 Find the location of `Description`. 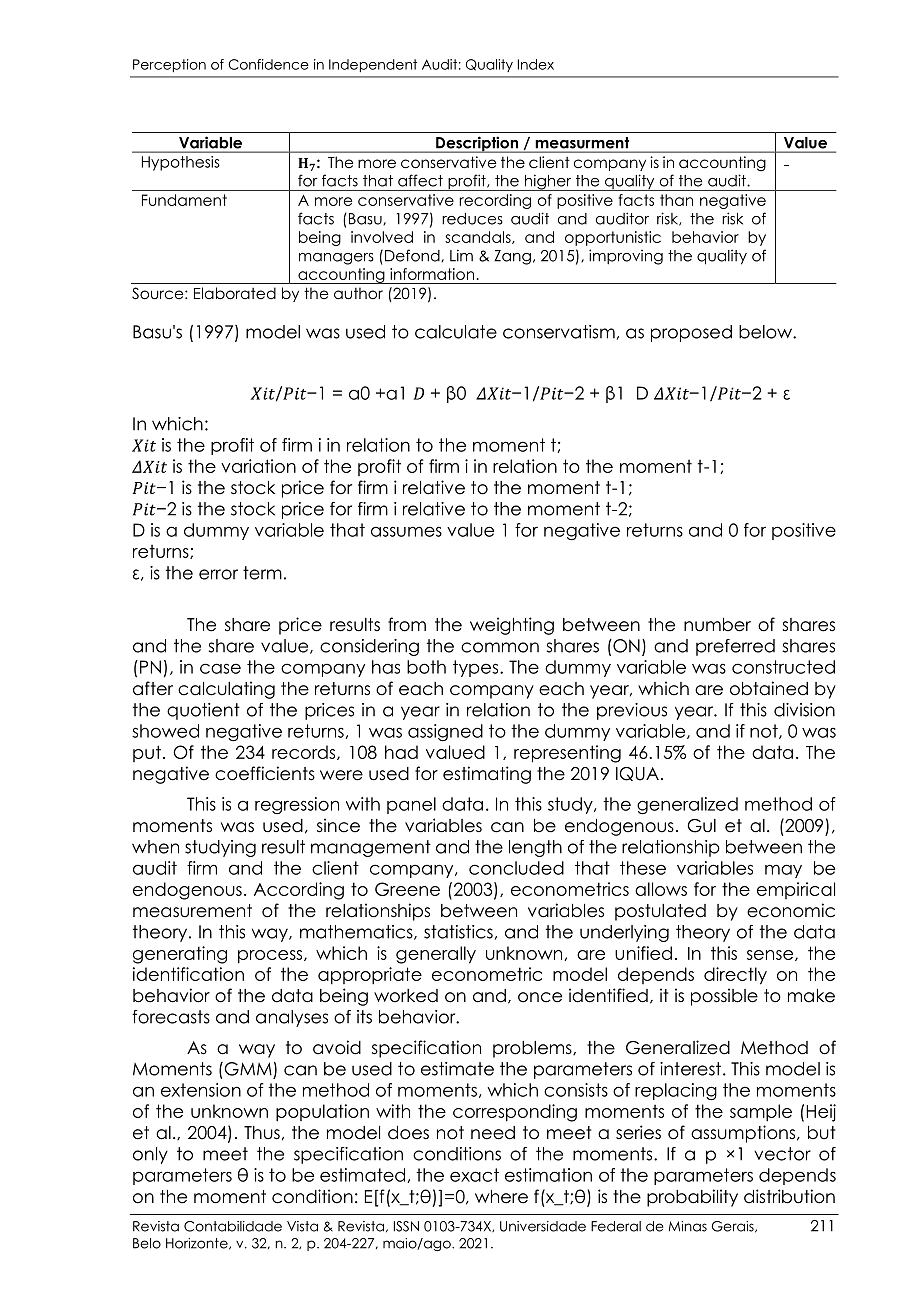

Description is located at coordinates (477, 144).
